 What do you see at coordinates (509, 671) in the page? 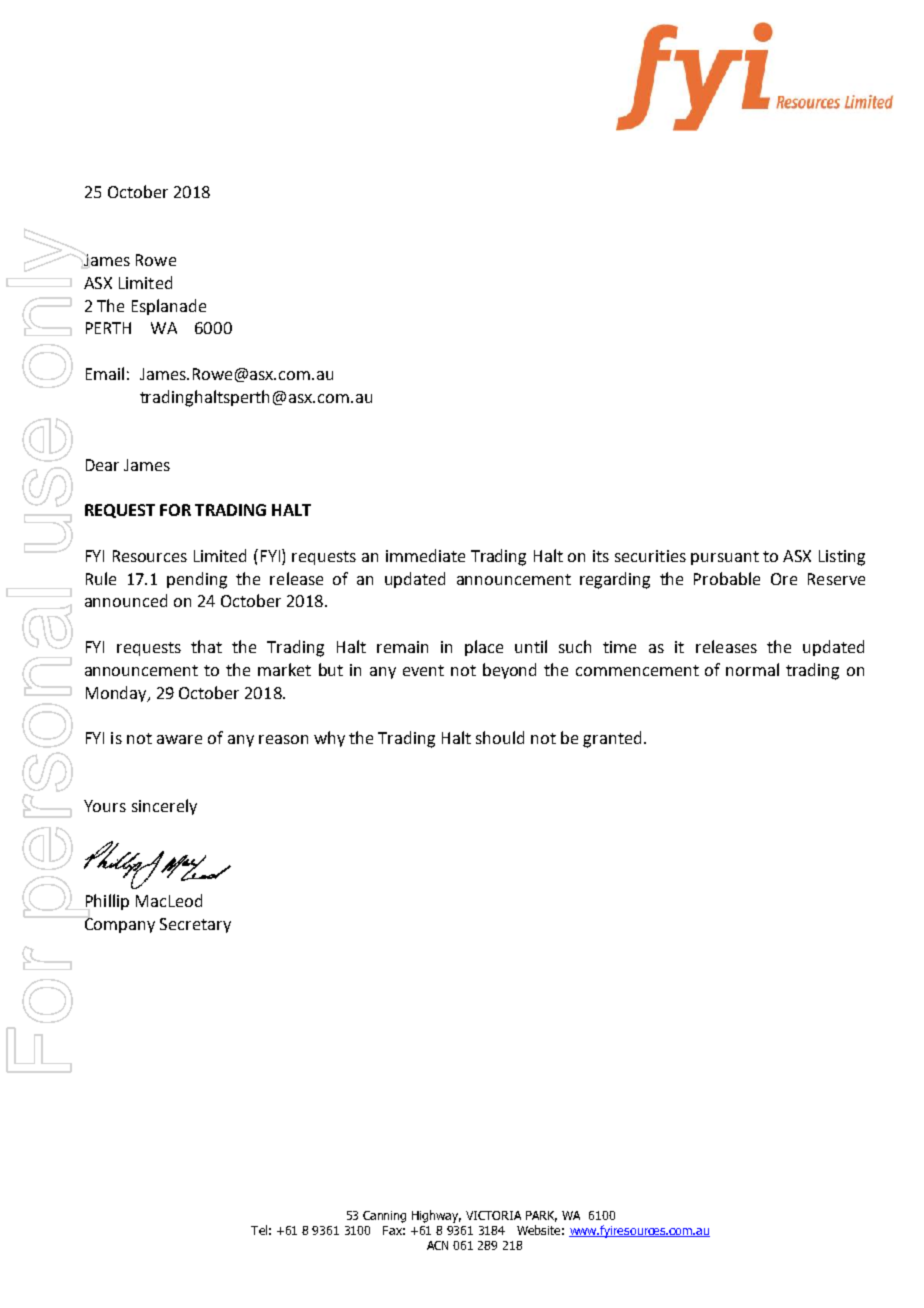
I see `beyond` at bounding box center [509, 671].
